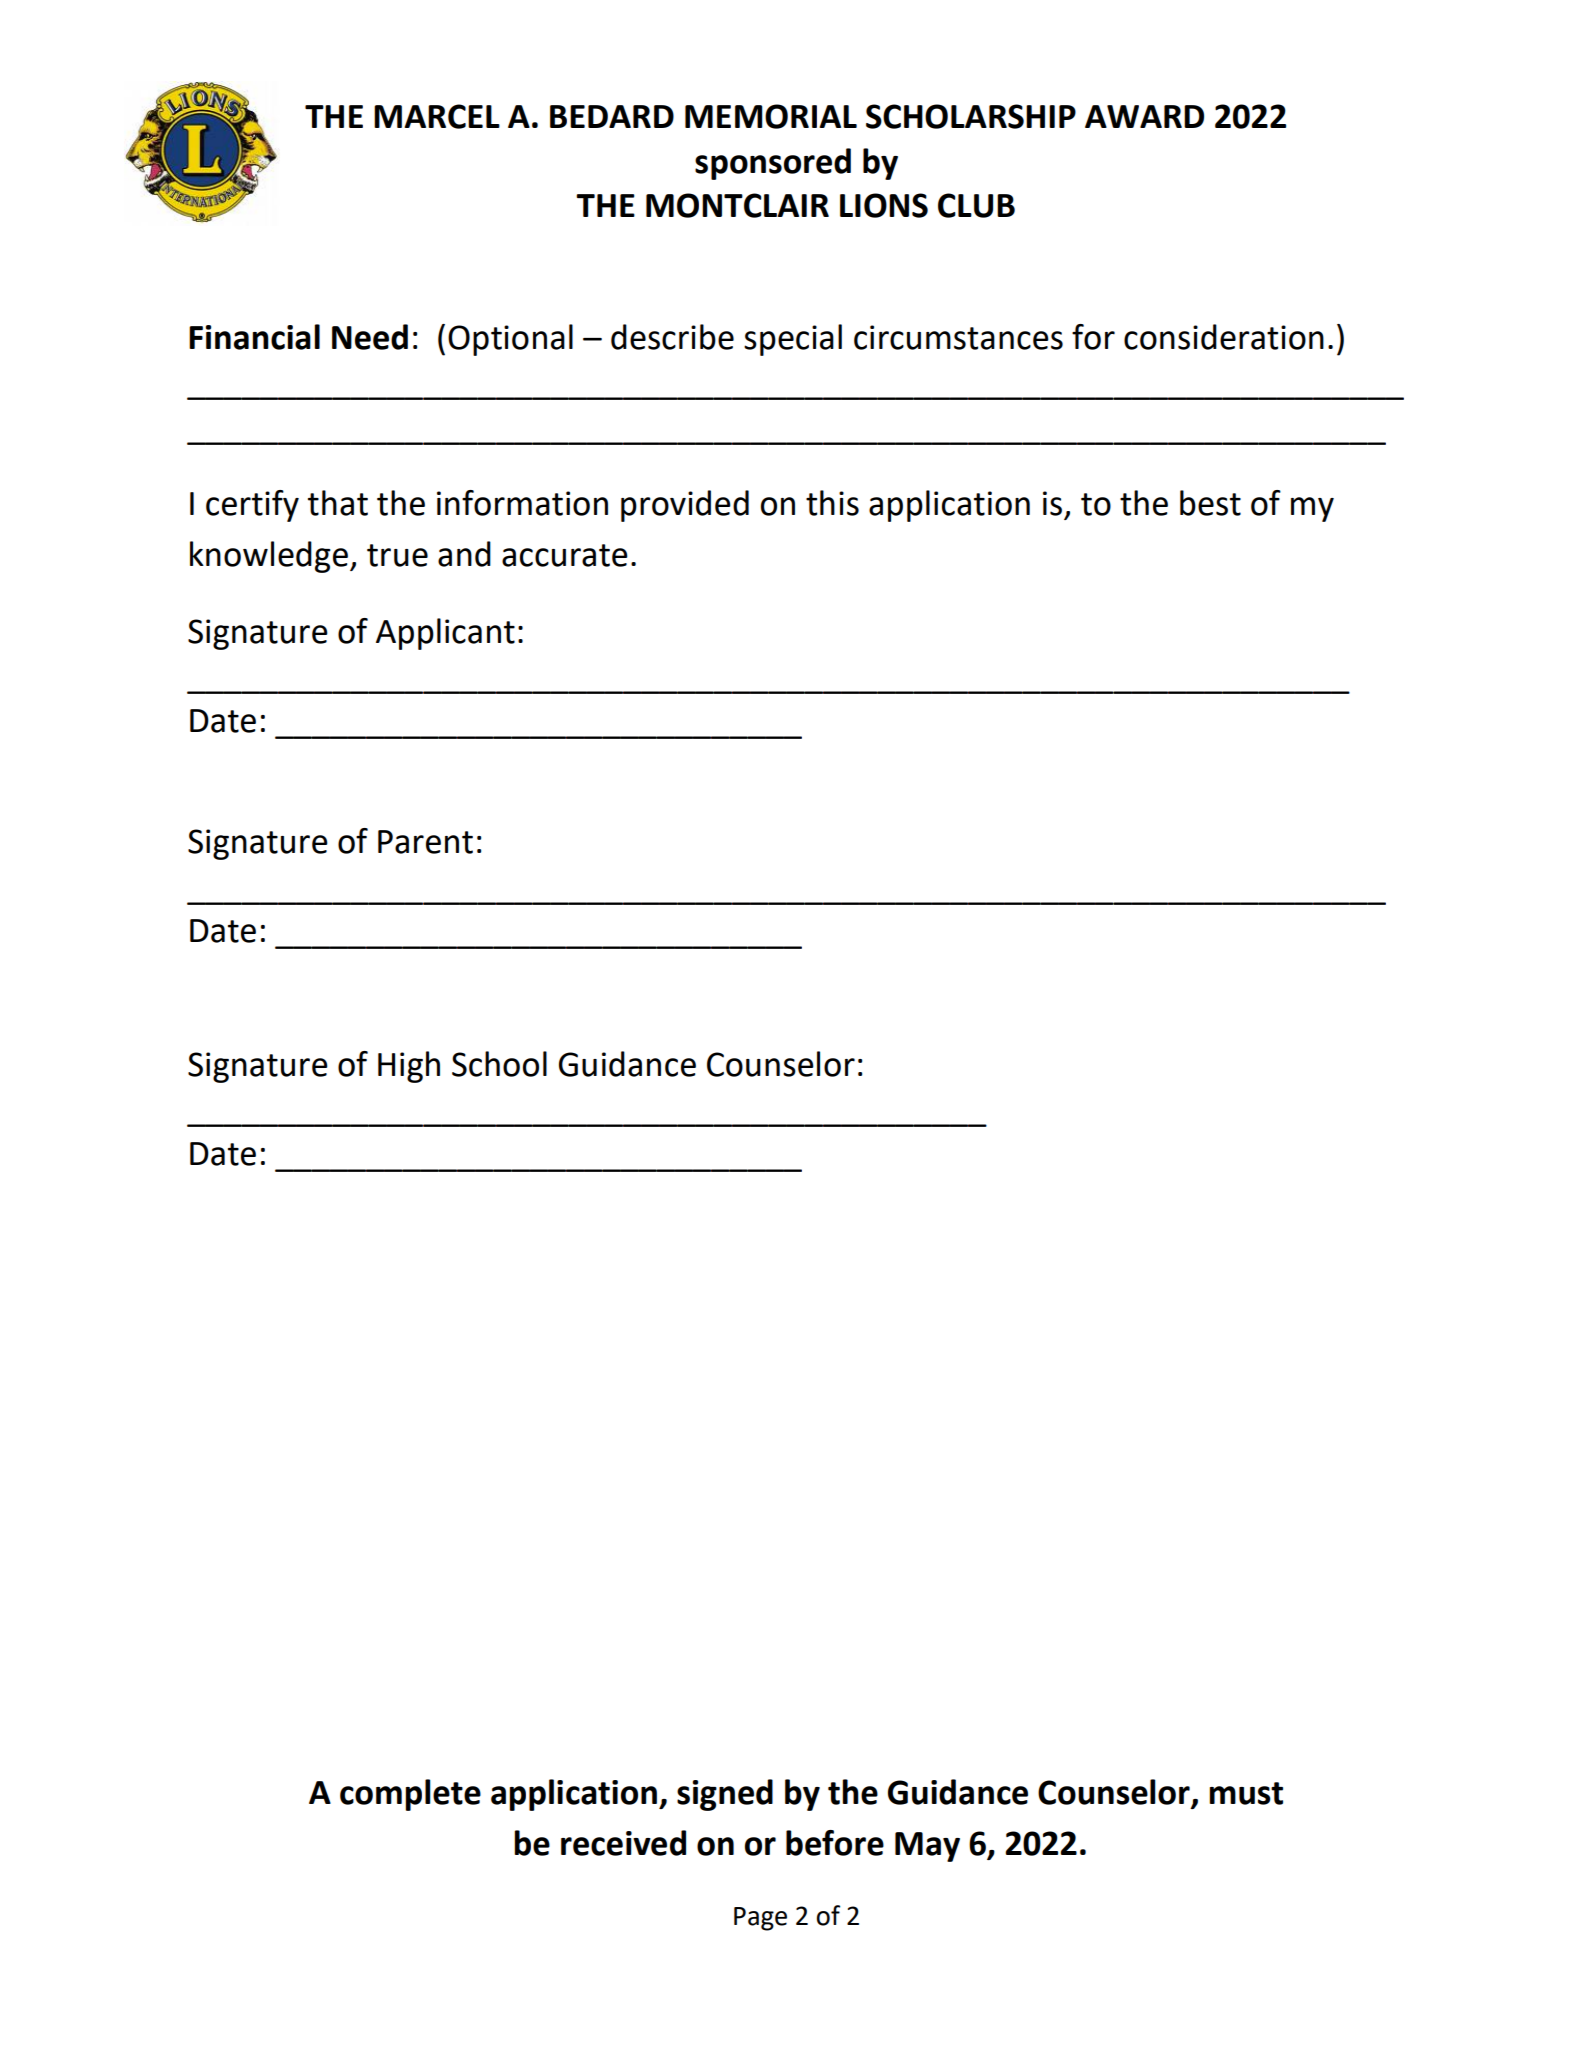 The height and width of the image is (2061, 1593). I want to click on MARCEL, so click(437, 116).
